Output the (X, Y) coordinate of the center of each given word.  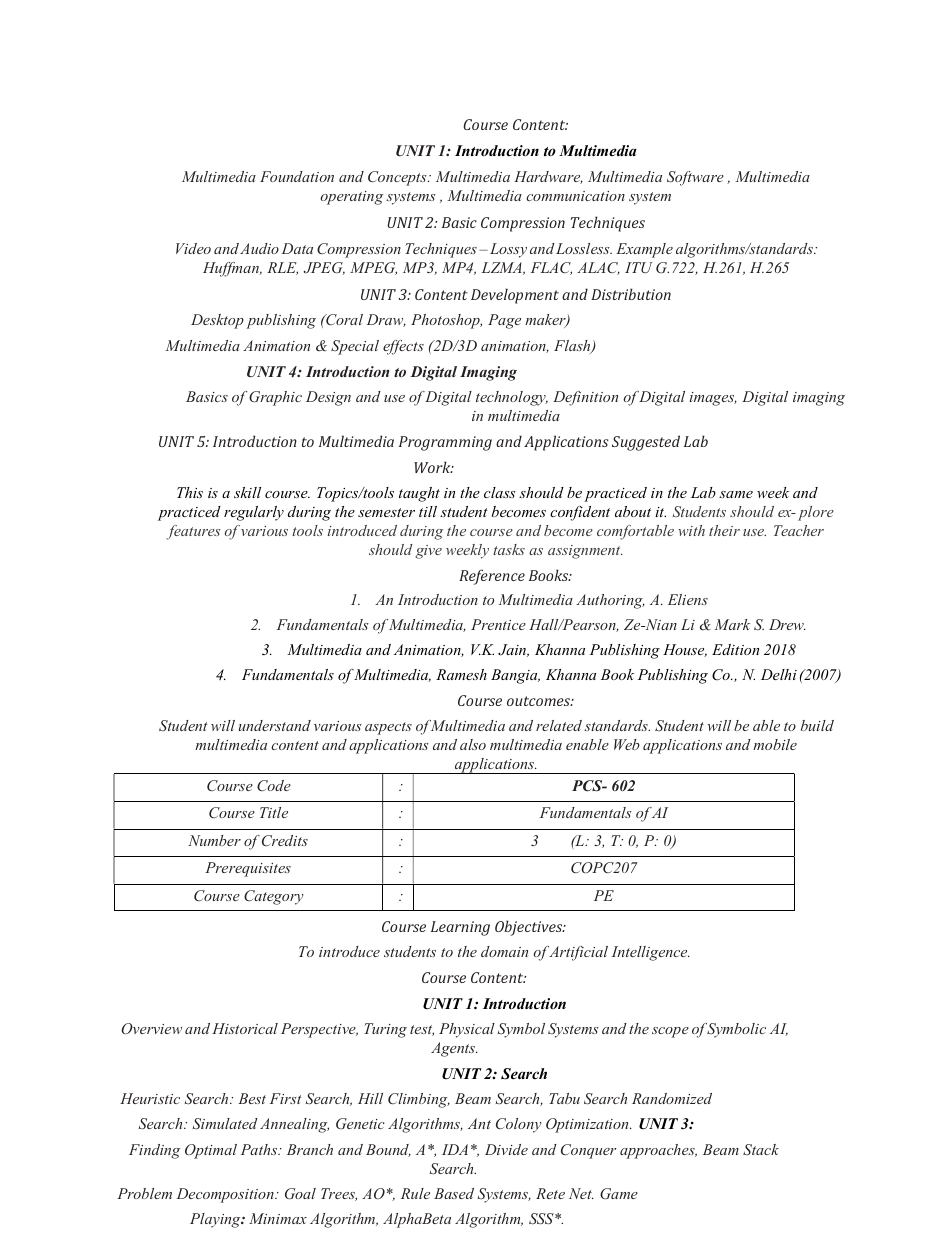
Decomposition (226, 1195)
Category (273, 897)
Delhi (779, 674)
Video (193, 248)
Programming (445, 443)
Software (695, 178)
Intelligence (650, 953)
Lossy (507, 250)
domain (504, 951)
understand (275, 725)
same (736, 494)
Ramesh (461, 674)
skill (247, 492)
